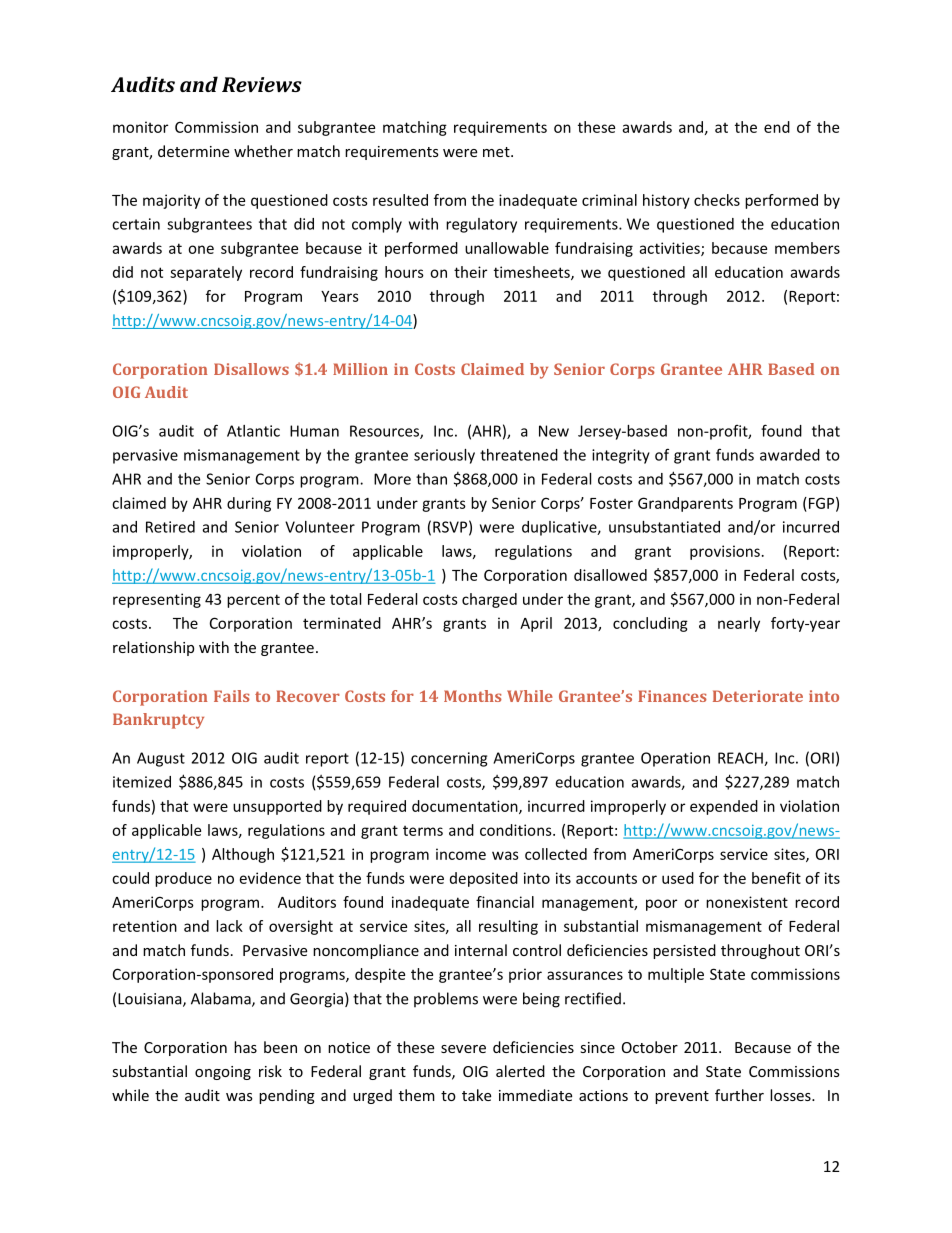 The width and height of the screenshot is (952, 1233). What do you see at coordinates (489, 600) in the screenshot?
I see `charged` at bounding box center [489, 600].
